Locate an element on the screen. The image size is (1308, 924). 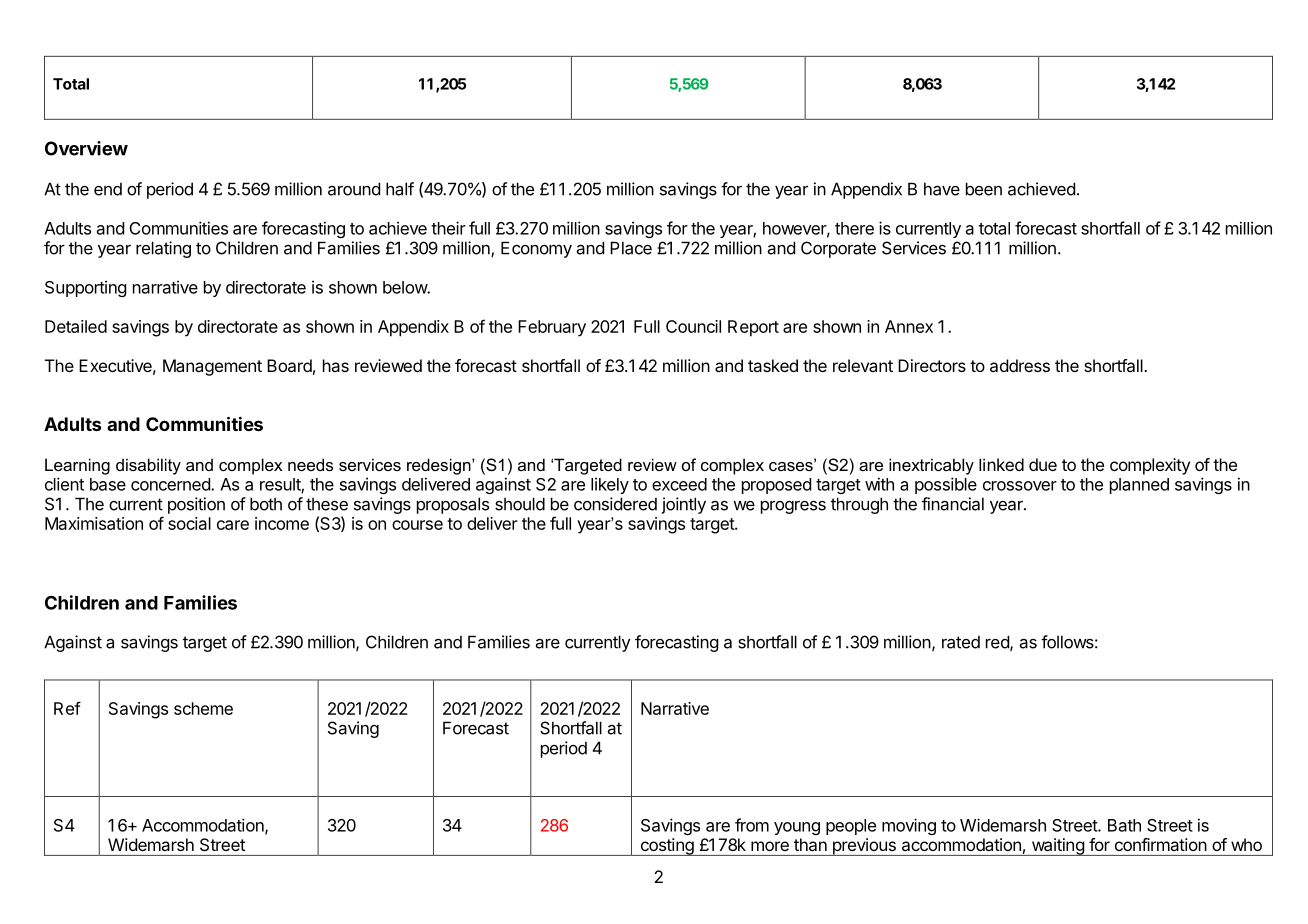
Ref is located at coordinates (67, 708).
